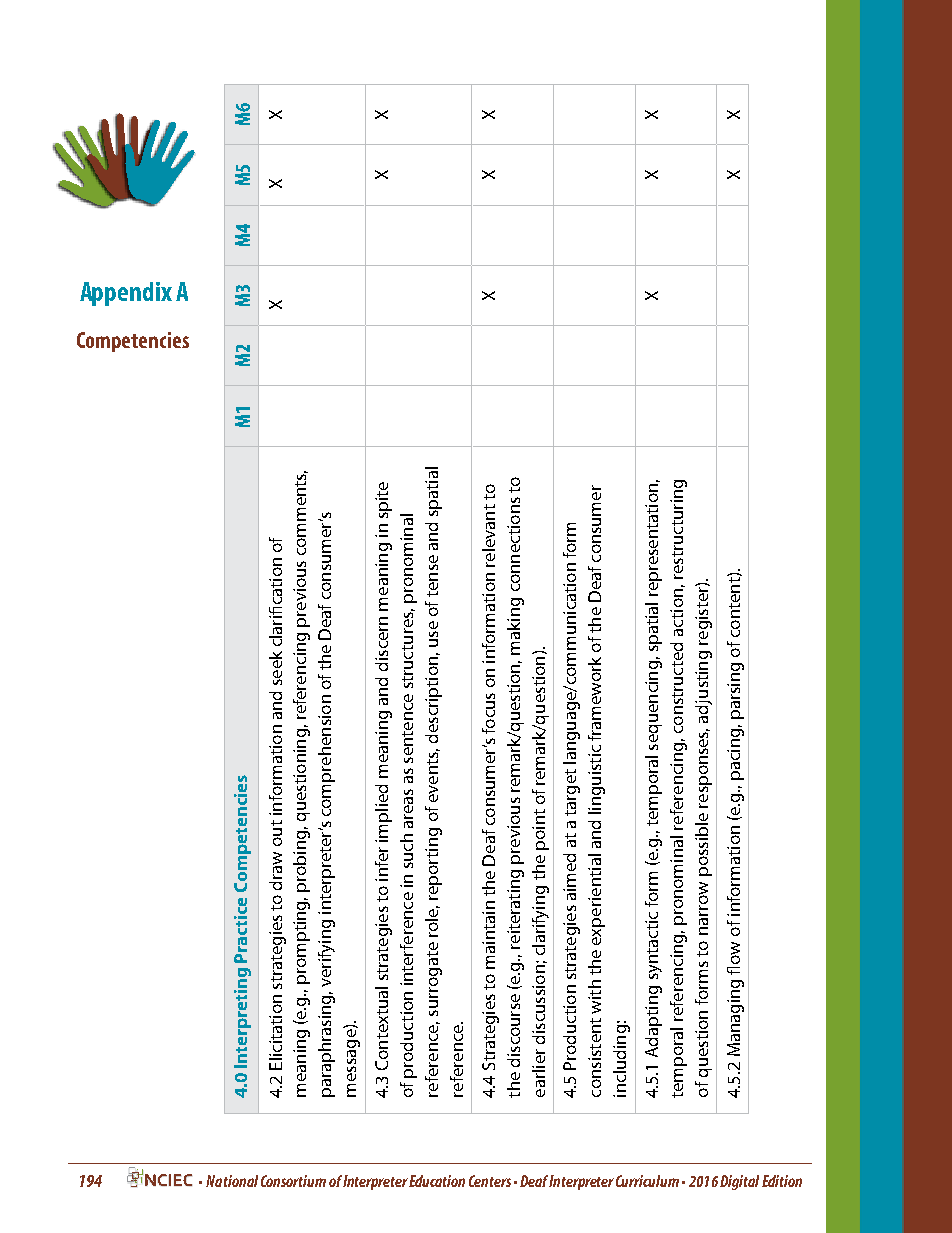 The height and width of the screenshot is (1233, 952). Describe the element at coordinates (437, 1181) in the screenshot. I see `Education` at that location.
